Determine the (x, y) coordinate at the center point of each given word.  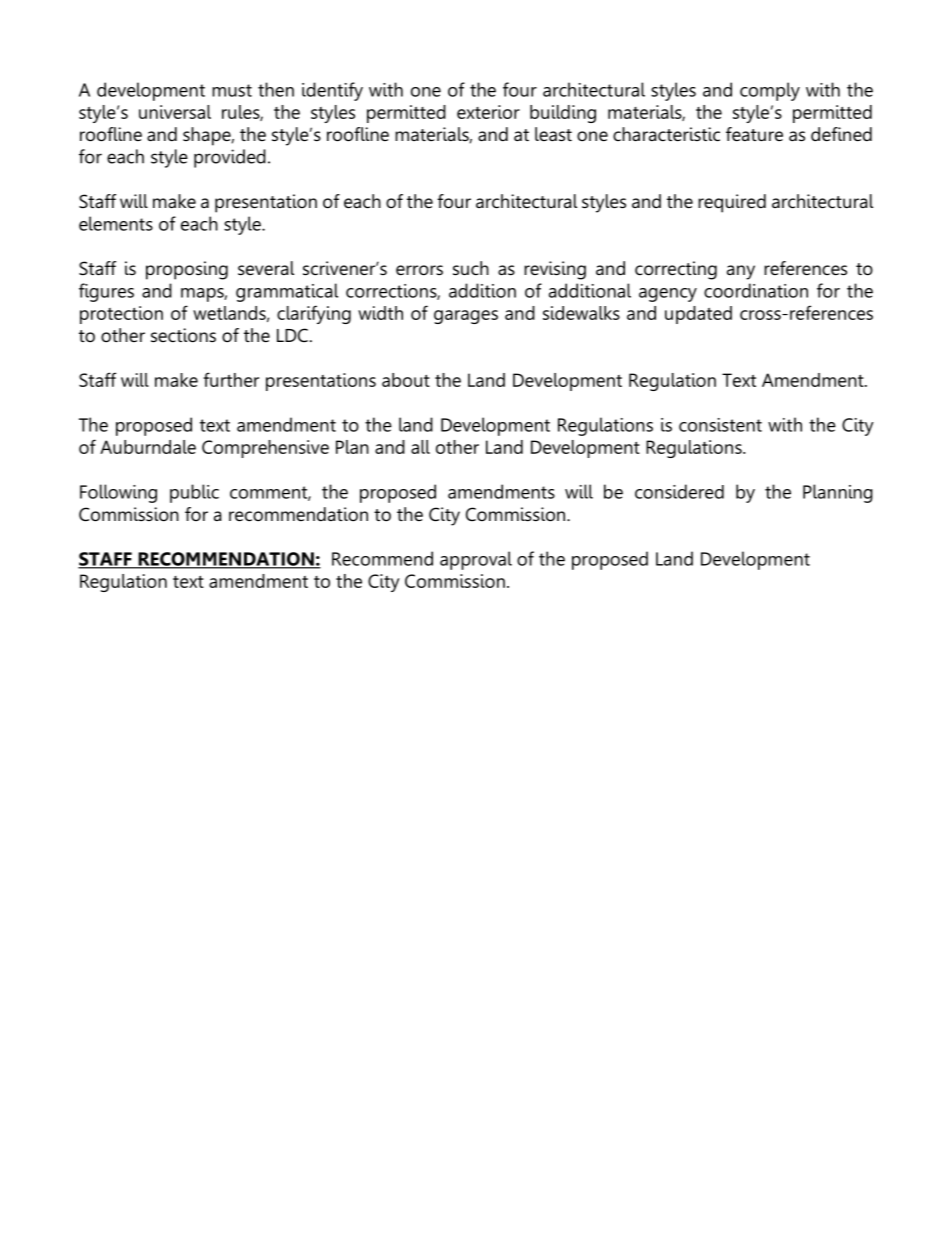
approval (476, 560)
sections (183, 335)
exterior (488, 112)
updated (698, 315)
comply (770, 91)
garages (466, 317)
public (194, 493)
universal (175, 112)
